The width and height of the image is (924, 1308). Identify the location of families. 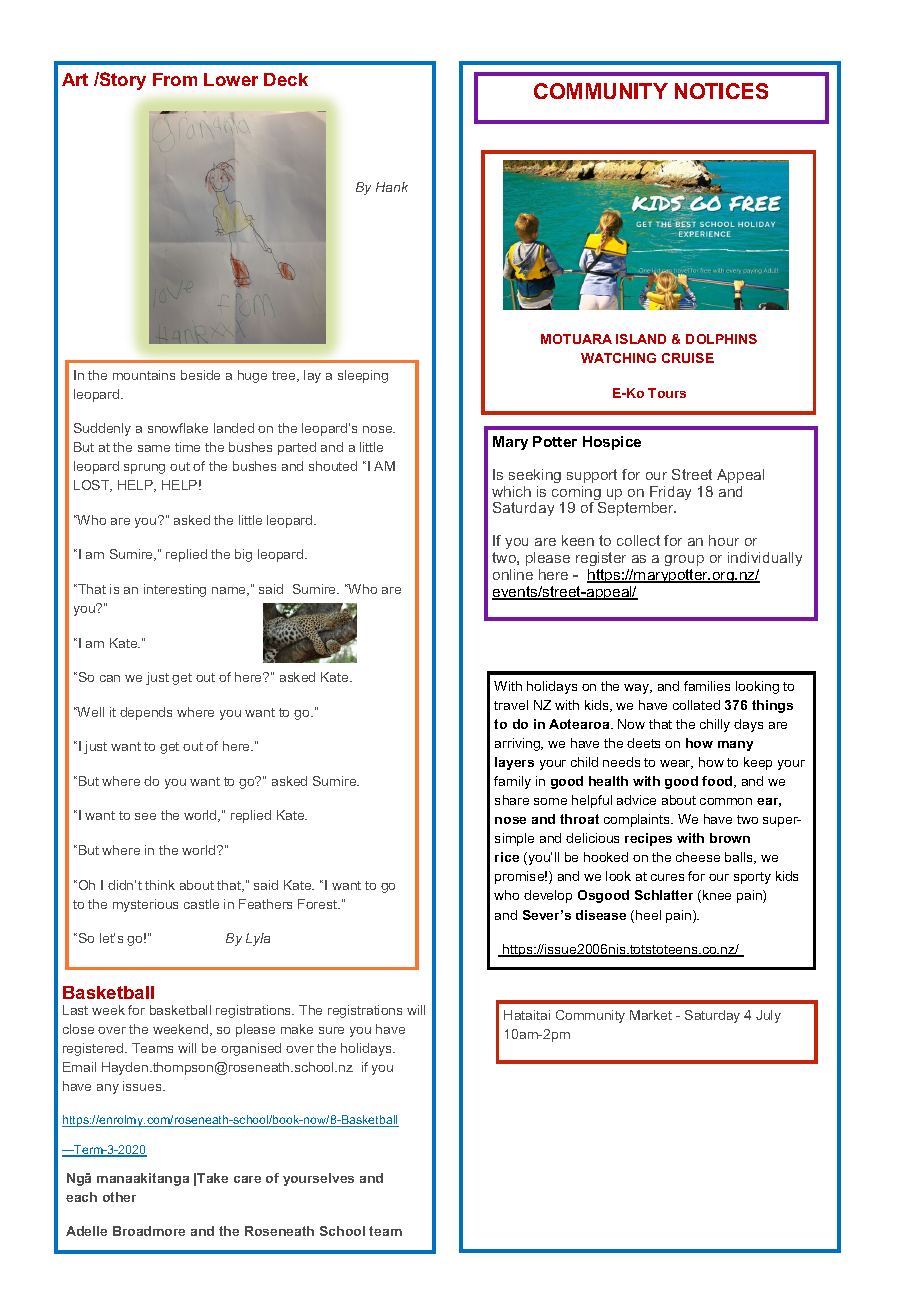
(707, 686).
